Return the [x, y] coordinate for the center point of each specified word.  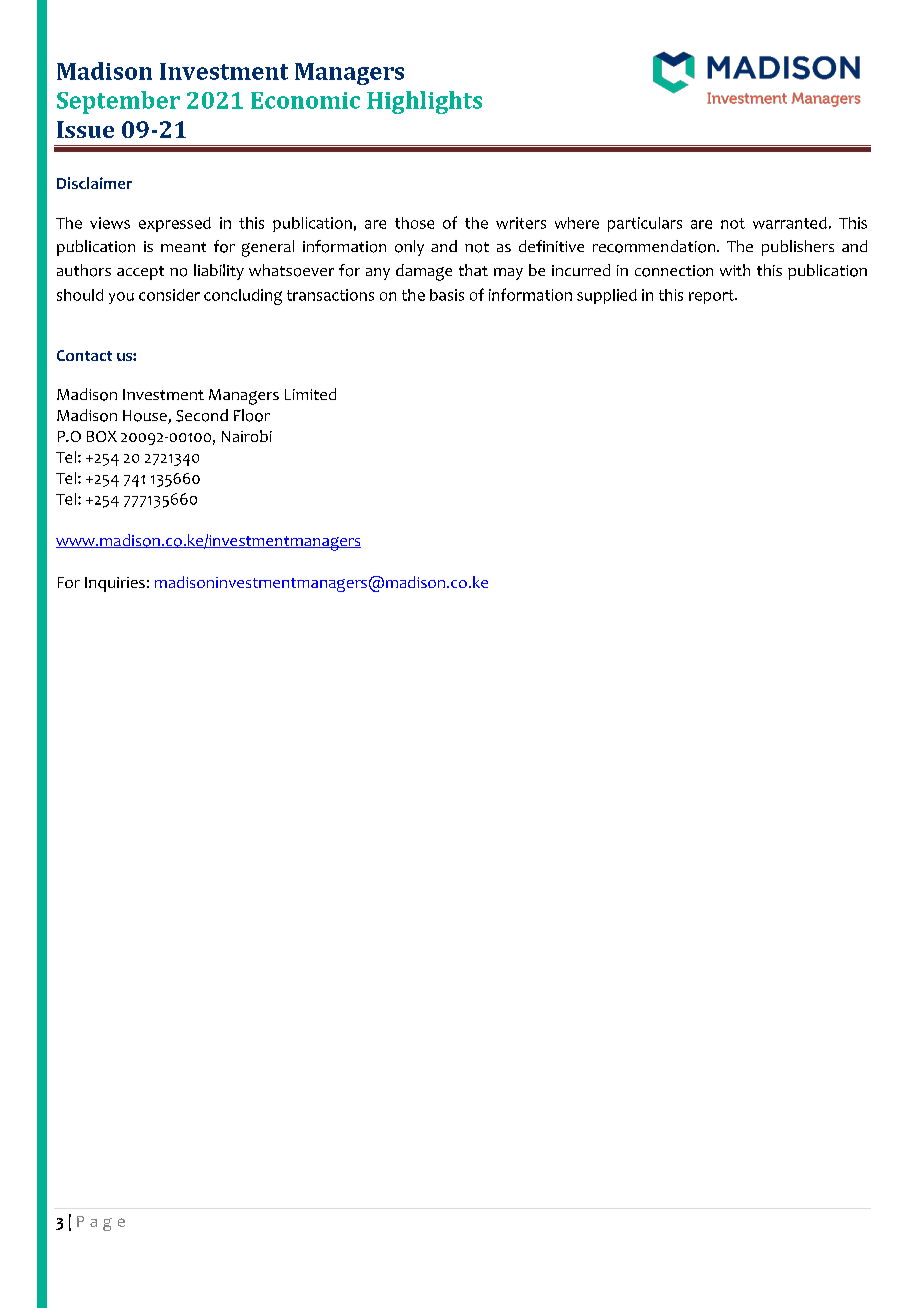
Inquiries [115, 584]
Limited [310, 394]
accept [140, 273]
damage [424, 272]
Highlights [424, 102]
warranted [790, 223]
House [146, 417]
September [118, 102]
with [735, 270]
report [712, 297]
